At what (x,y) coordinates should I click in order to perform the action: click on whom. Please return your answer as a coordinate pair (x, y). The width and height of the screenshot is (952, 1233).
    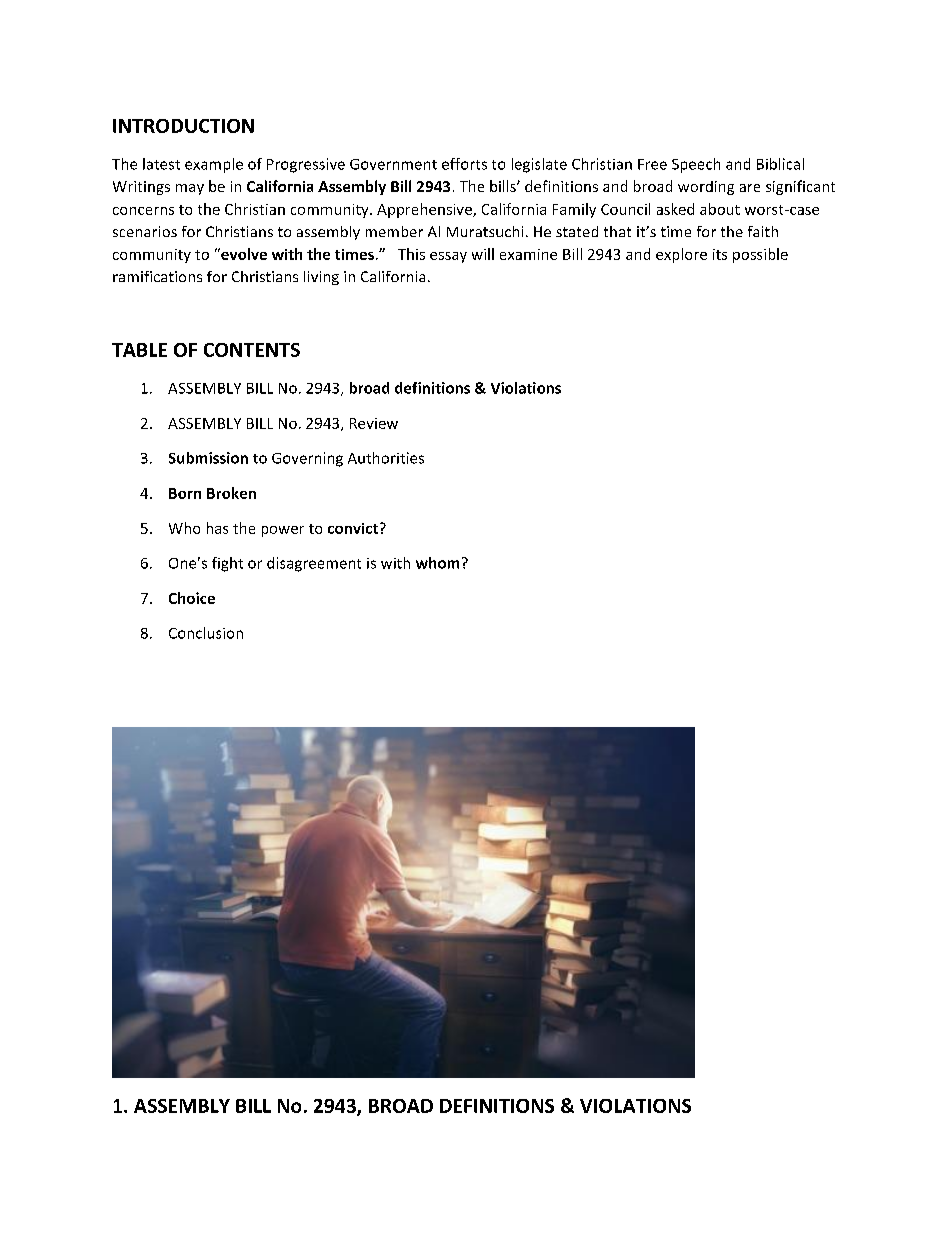
    Looking at the image, I should click on (437, 563).
